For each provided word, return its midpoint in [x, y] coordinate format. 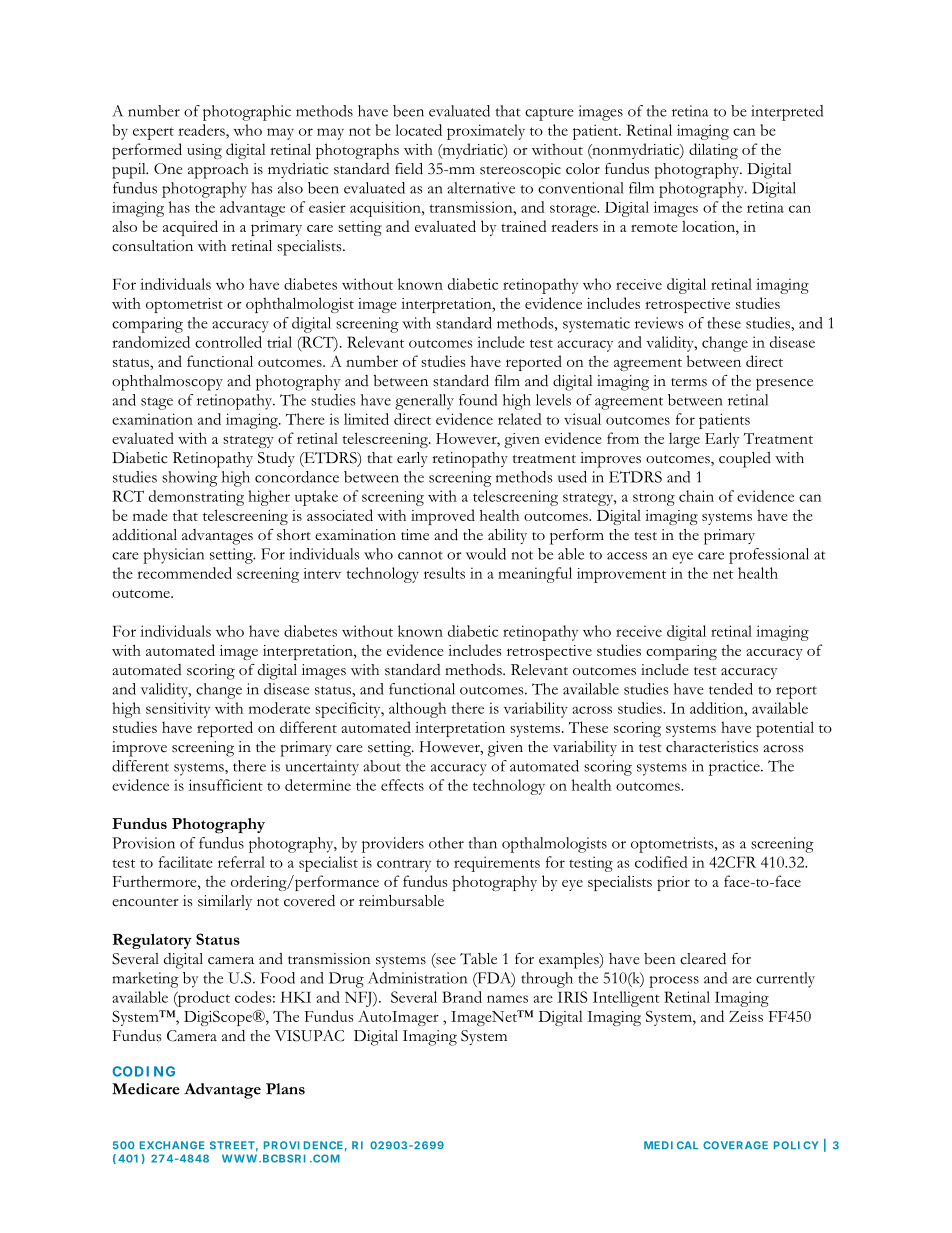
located [418, 130]
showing [190, 479]
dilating [713, 151]
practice [735, 768]
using [204, 151]
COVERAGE [735, 1145]
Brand [462, 997]
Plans [285, 1089]
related [520, 419]
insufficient [226, 785]
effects [402, 785]
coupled [745, 460]
